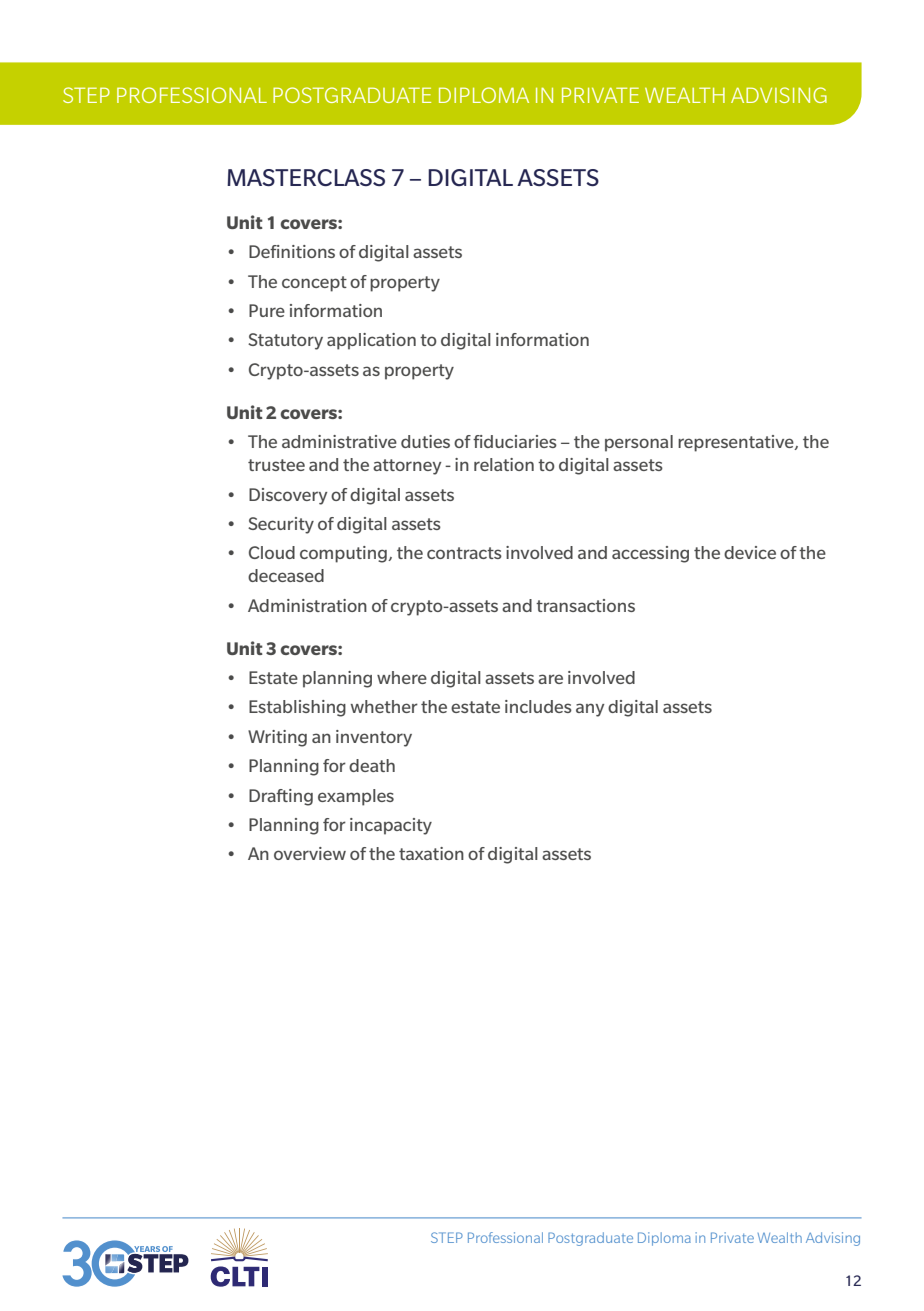 The image size is (924, 1311). What do you see at coordinates (650, 554) in the screenshot?
I see `accessing` at bounding box center [650, 554].
